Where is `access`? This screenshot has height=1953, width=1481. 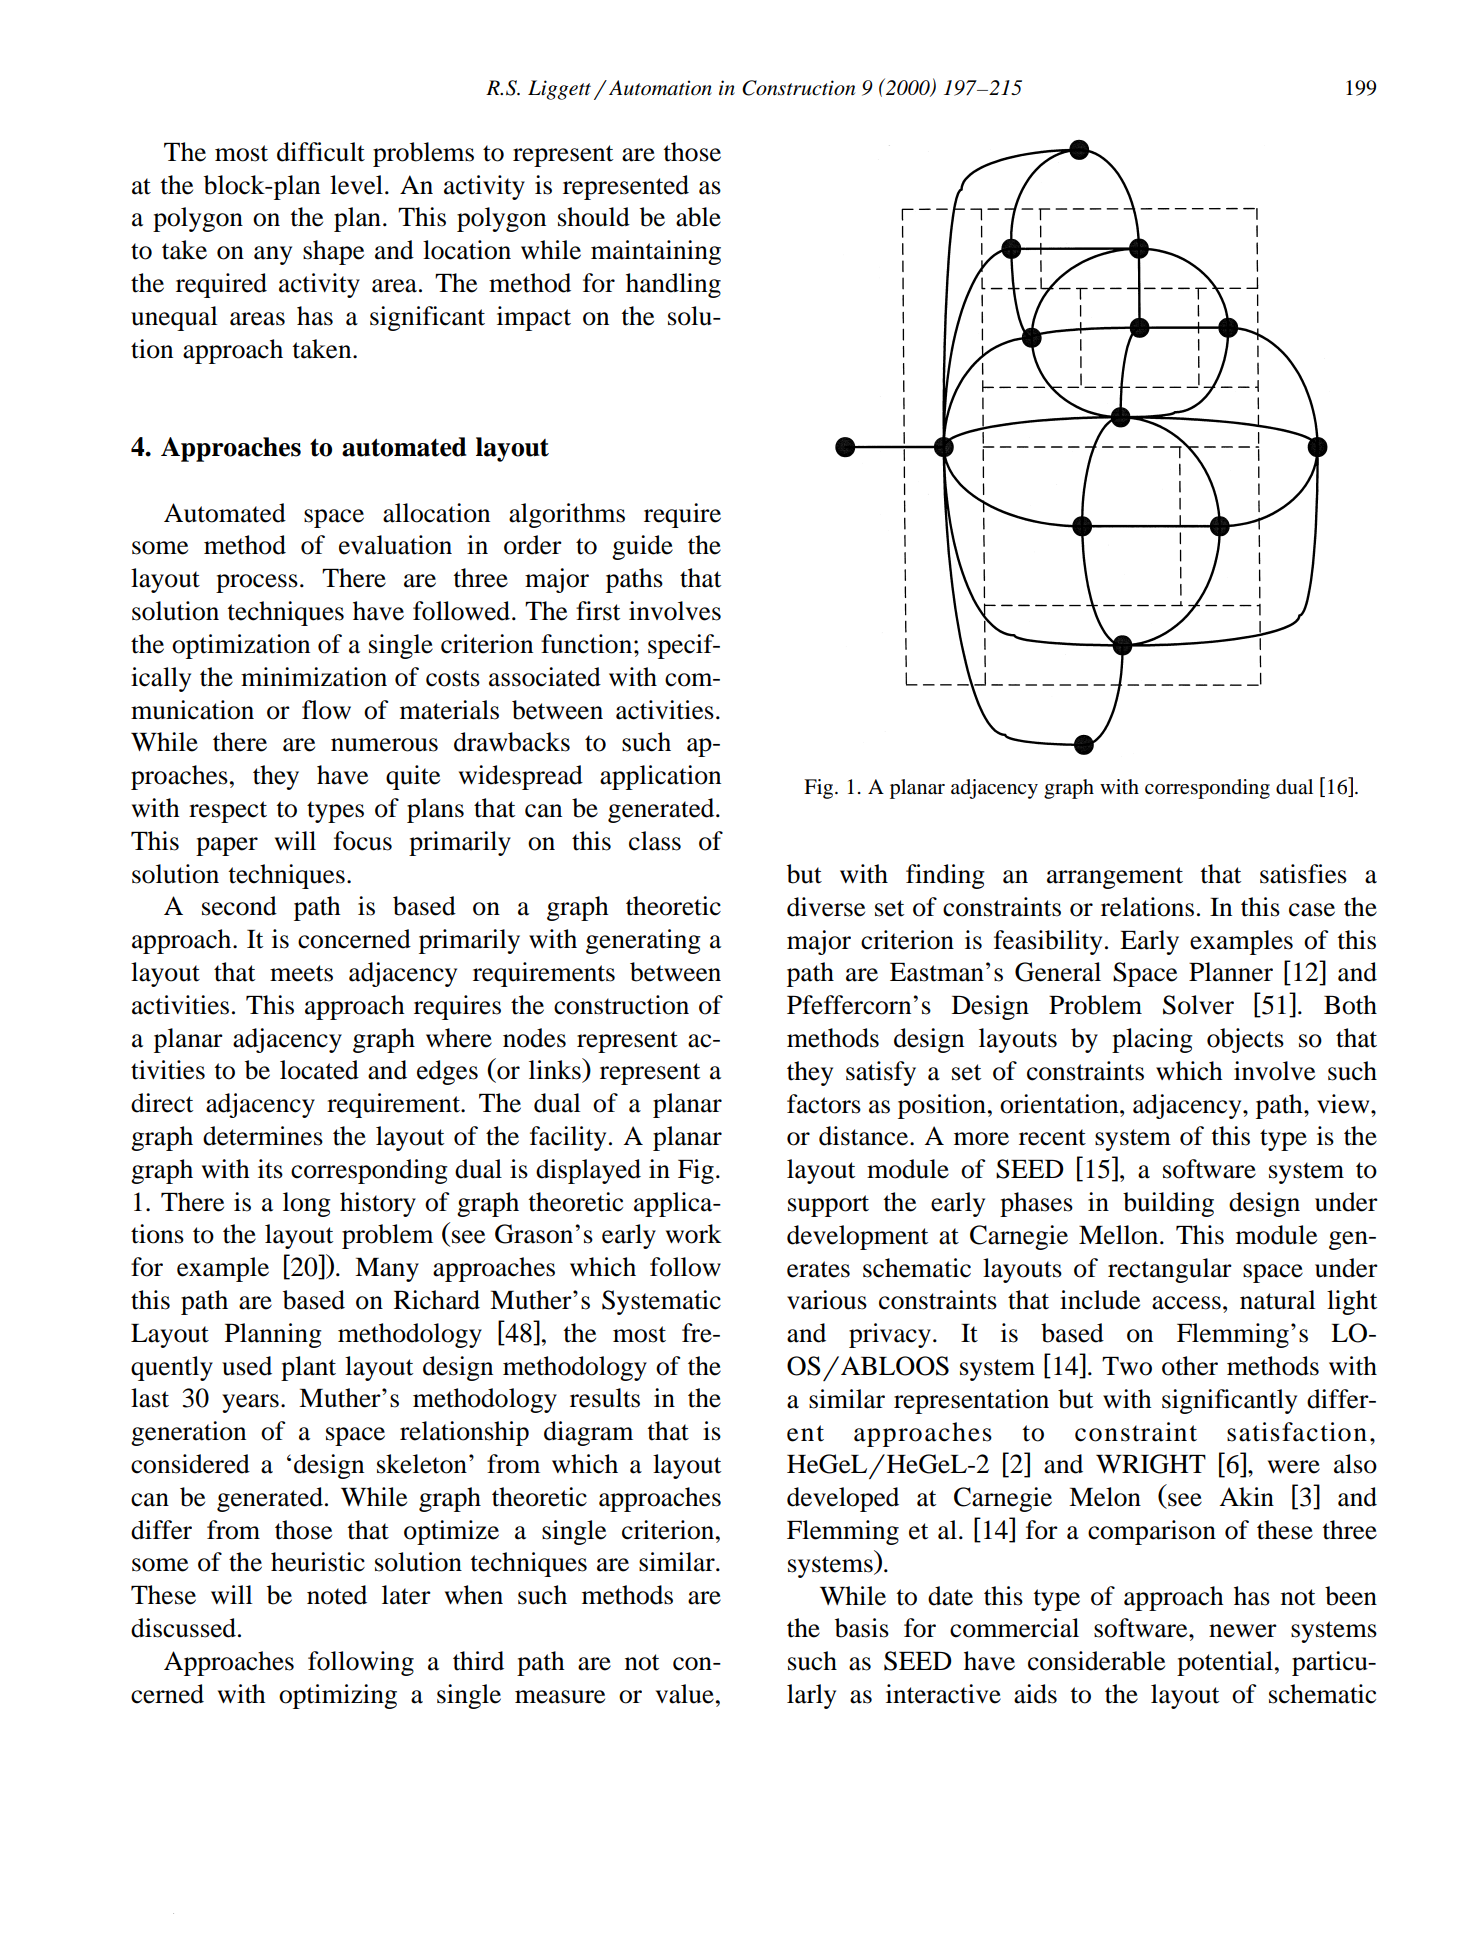
access is located at coordinates (1186, 1303).
